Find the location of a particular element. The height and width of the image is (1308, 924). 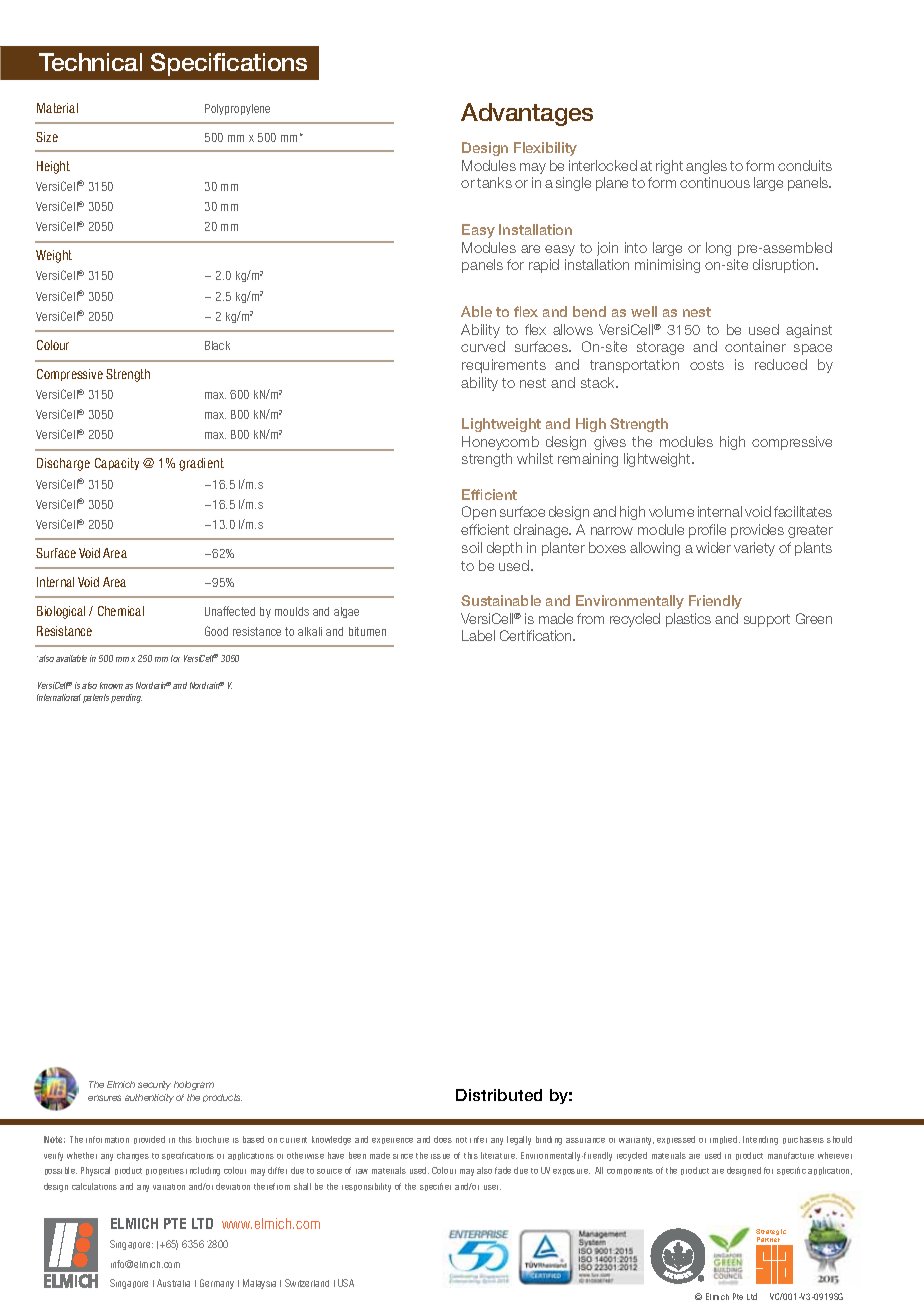

Technical is located at coordinates (90, 62).
